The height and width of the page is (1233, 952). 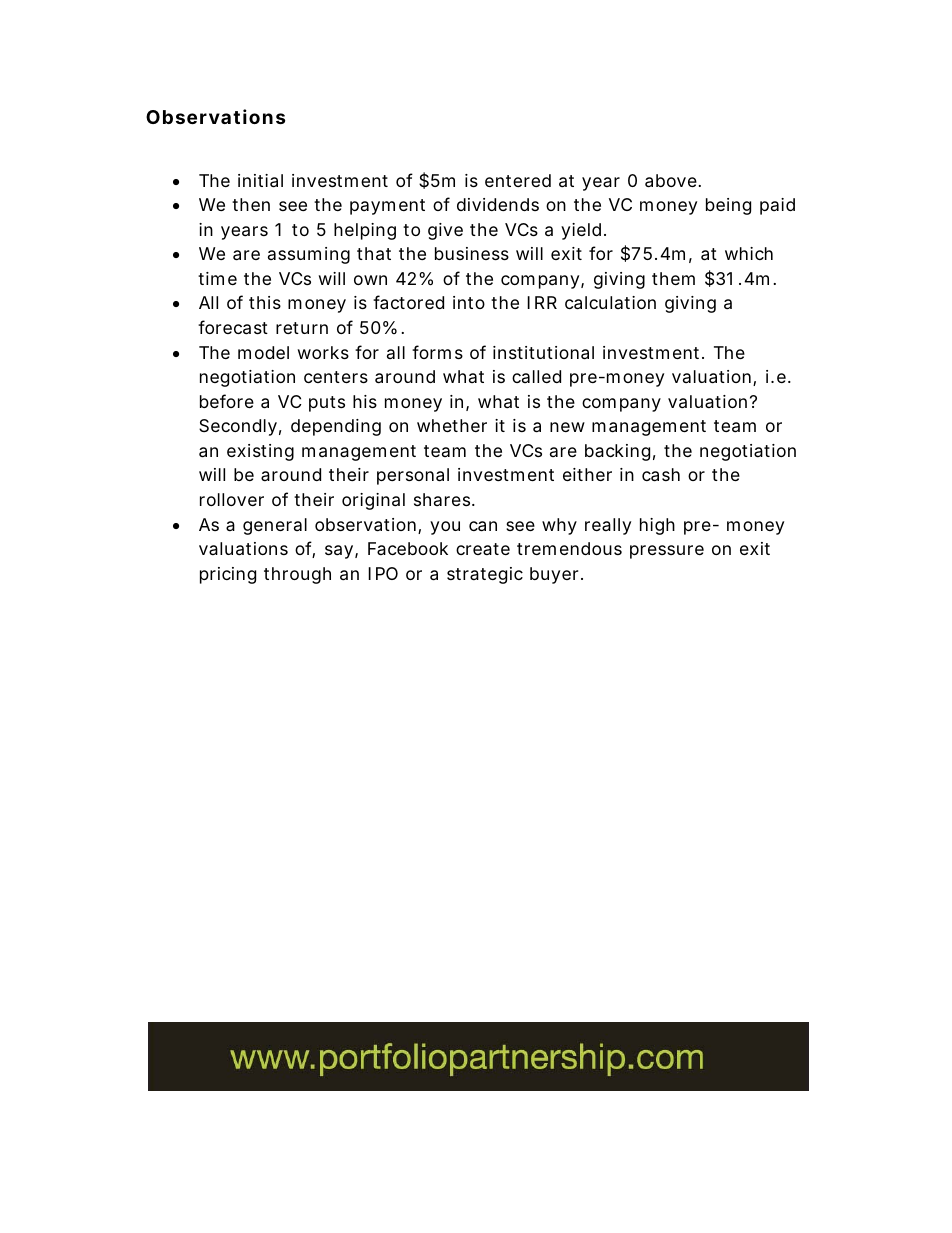 I want to click on through, so click(x=297, y=575).
